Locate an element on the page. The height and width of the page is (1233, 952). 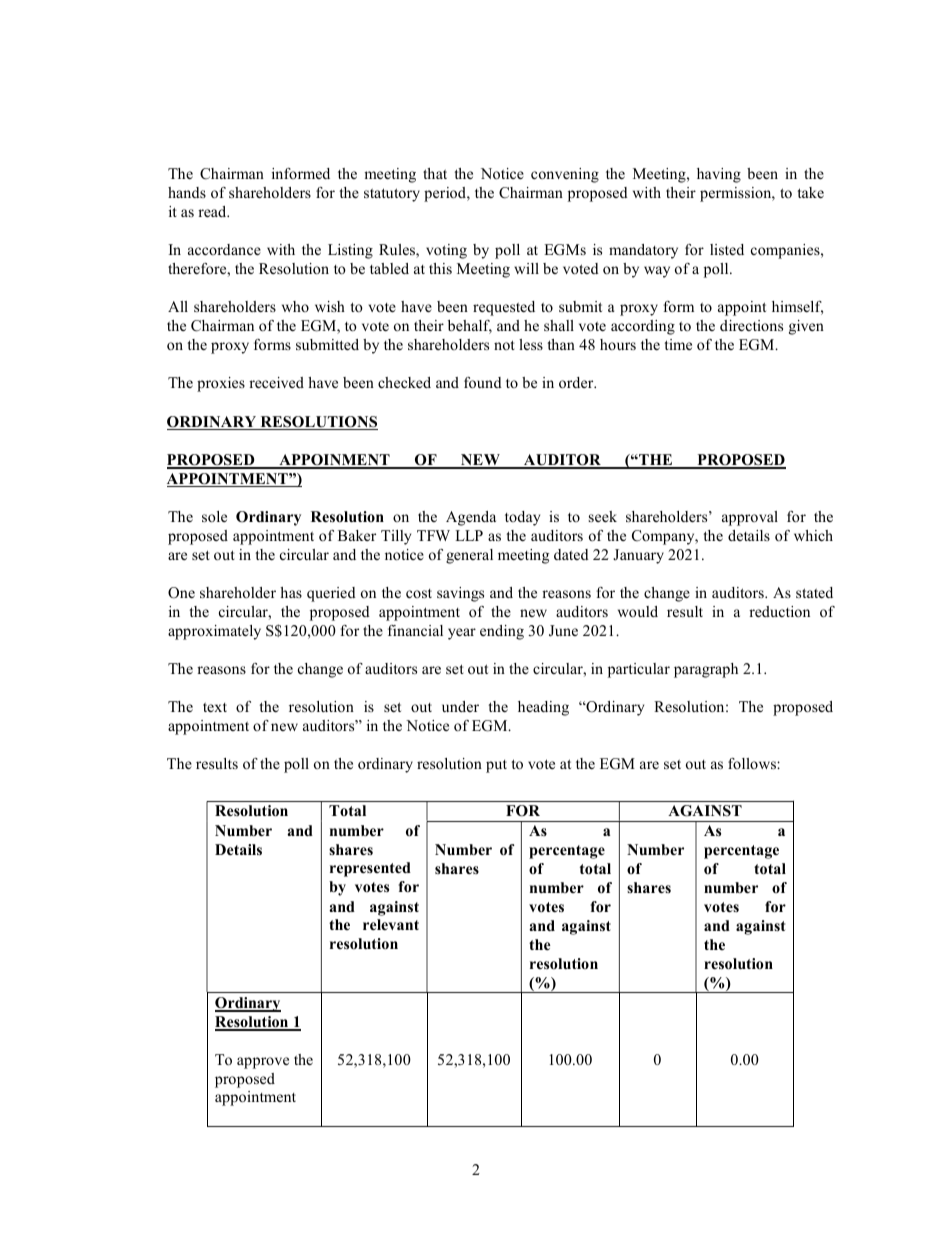
put is located at coordinates (496, 766).
